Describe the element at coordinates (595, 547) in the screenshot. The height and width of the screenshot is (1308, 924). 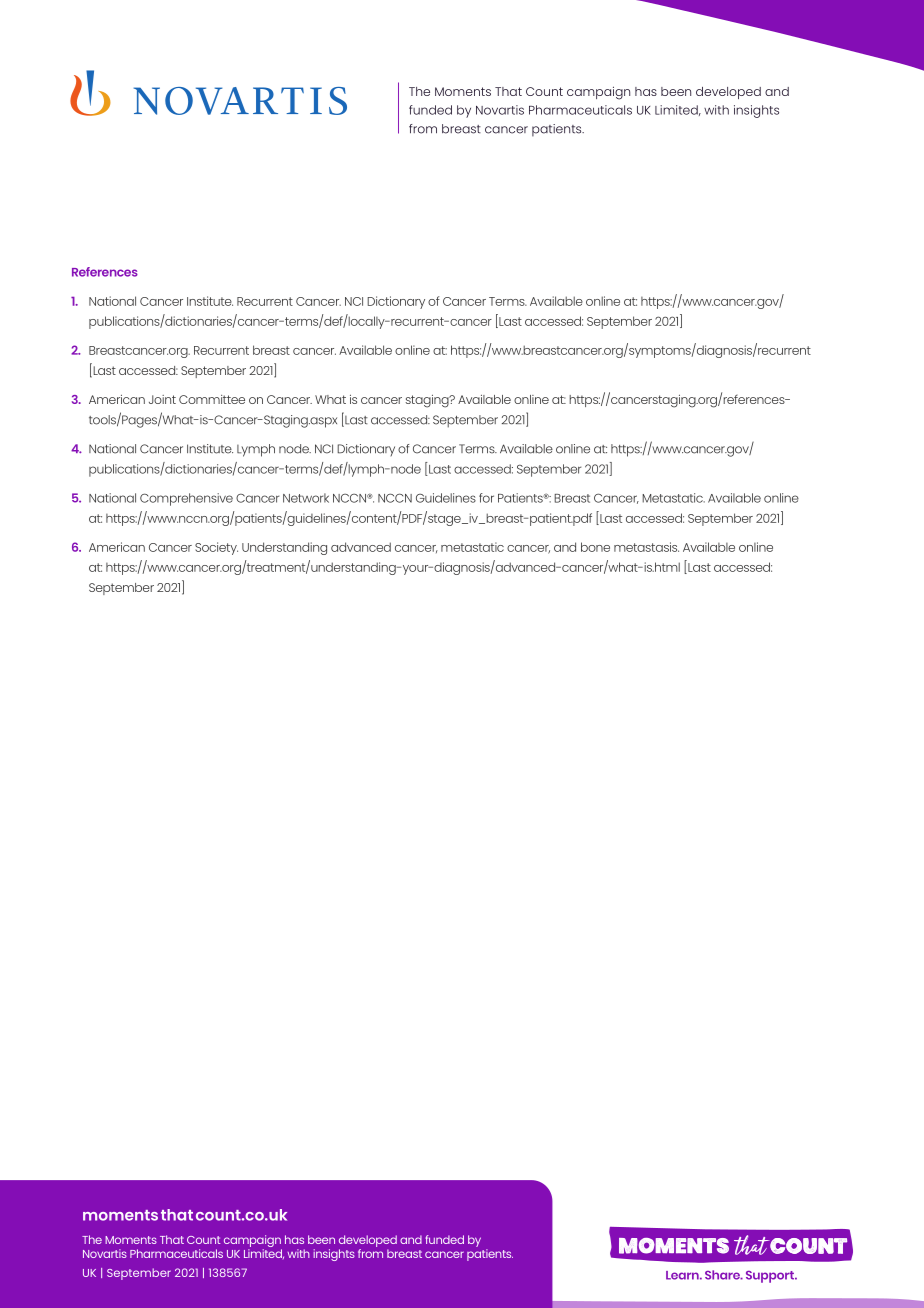
I see `bone` at that location.
